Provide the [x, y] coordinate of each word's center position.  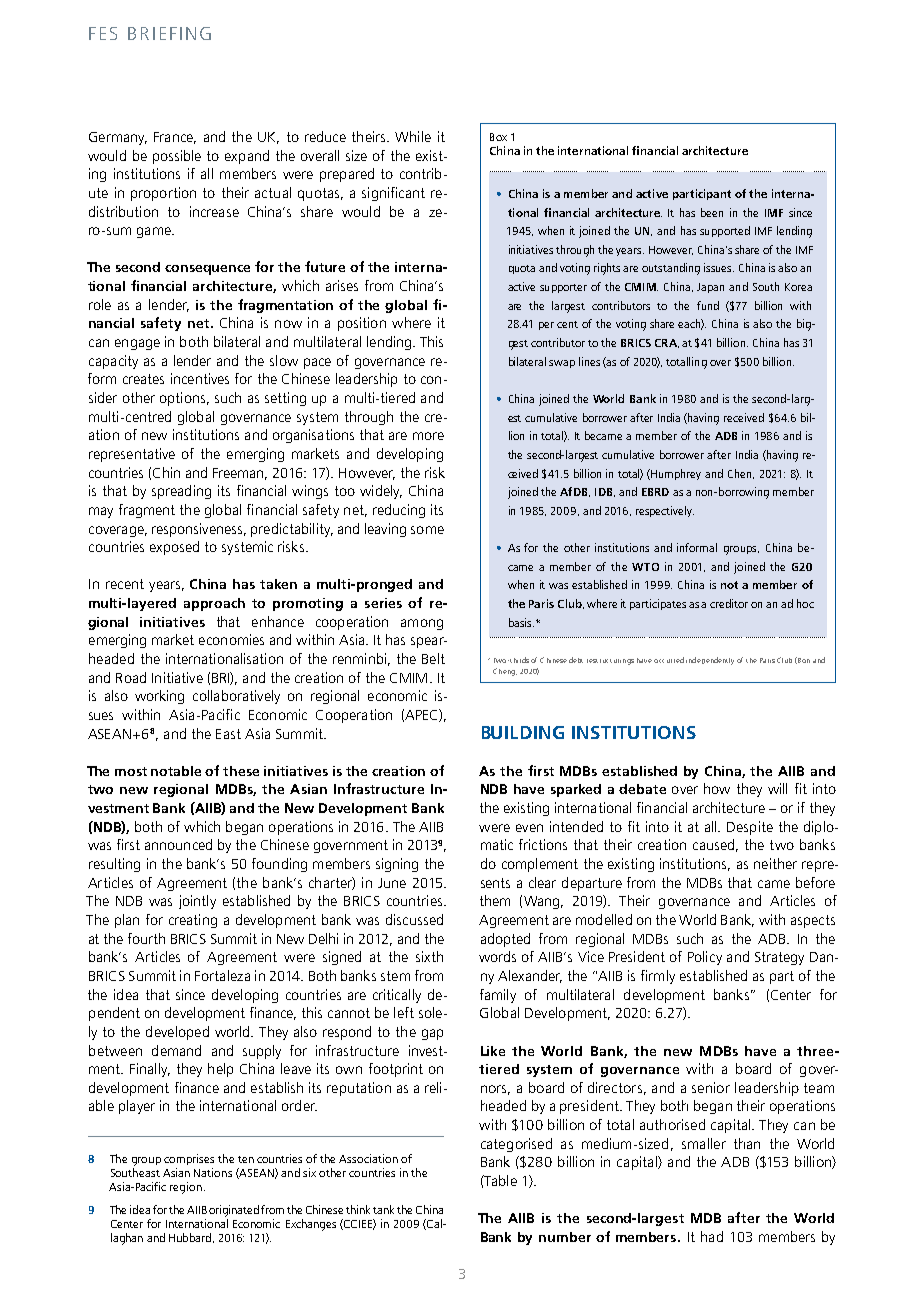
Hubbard [191, 1238]
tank [383, 1209]
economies [231, 639]
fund [708, 305]
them [495, 900]
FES [103, 33]
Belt [433, 658]
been [712, 212]
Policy [705, 958]
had [712, 1236]
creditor [729, 603]
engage [137, 344]
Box [498, 137]
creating [193, 921]
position [362, 324]
